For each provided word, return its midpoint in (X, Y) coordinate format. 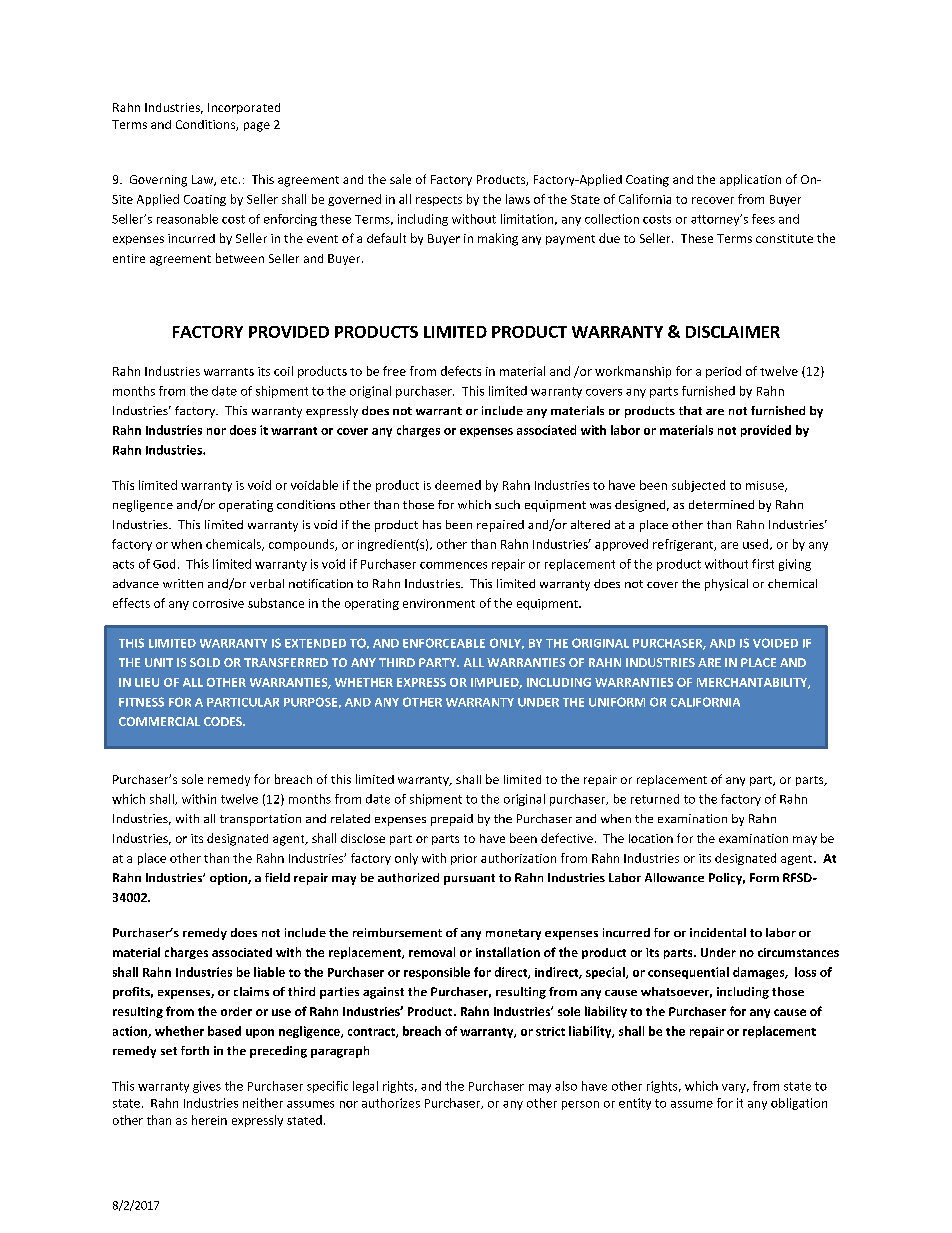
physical (726, 585)
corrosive (218, 603)
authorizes (391, 1103)
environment (439, 603)
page (257, 127)
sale (400, 179)
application (750, 180)
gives (207, 1087)
